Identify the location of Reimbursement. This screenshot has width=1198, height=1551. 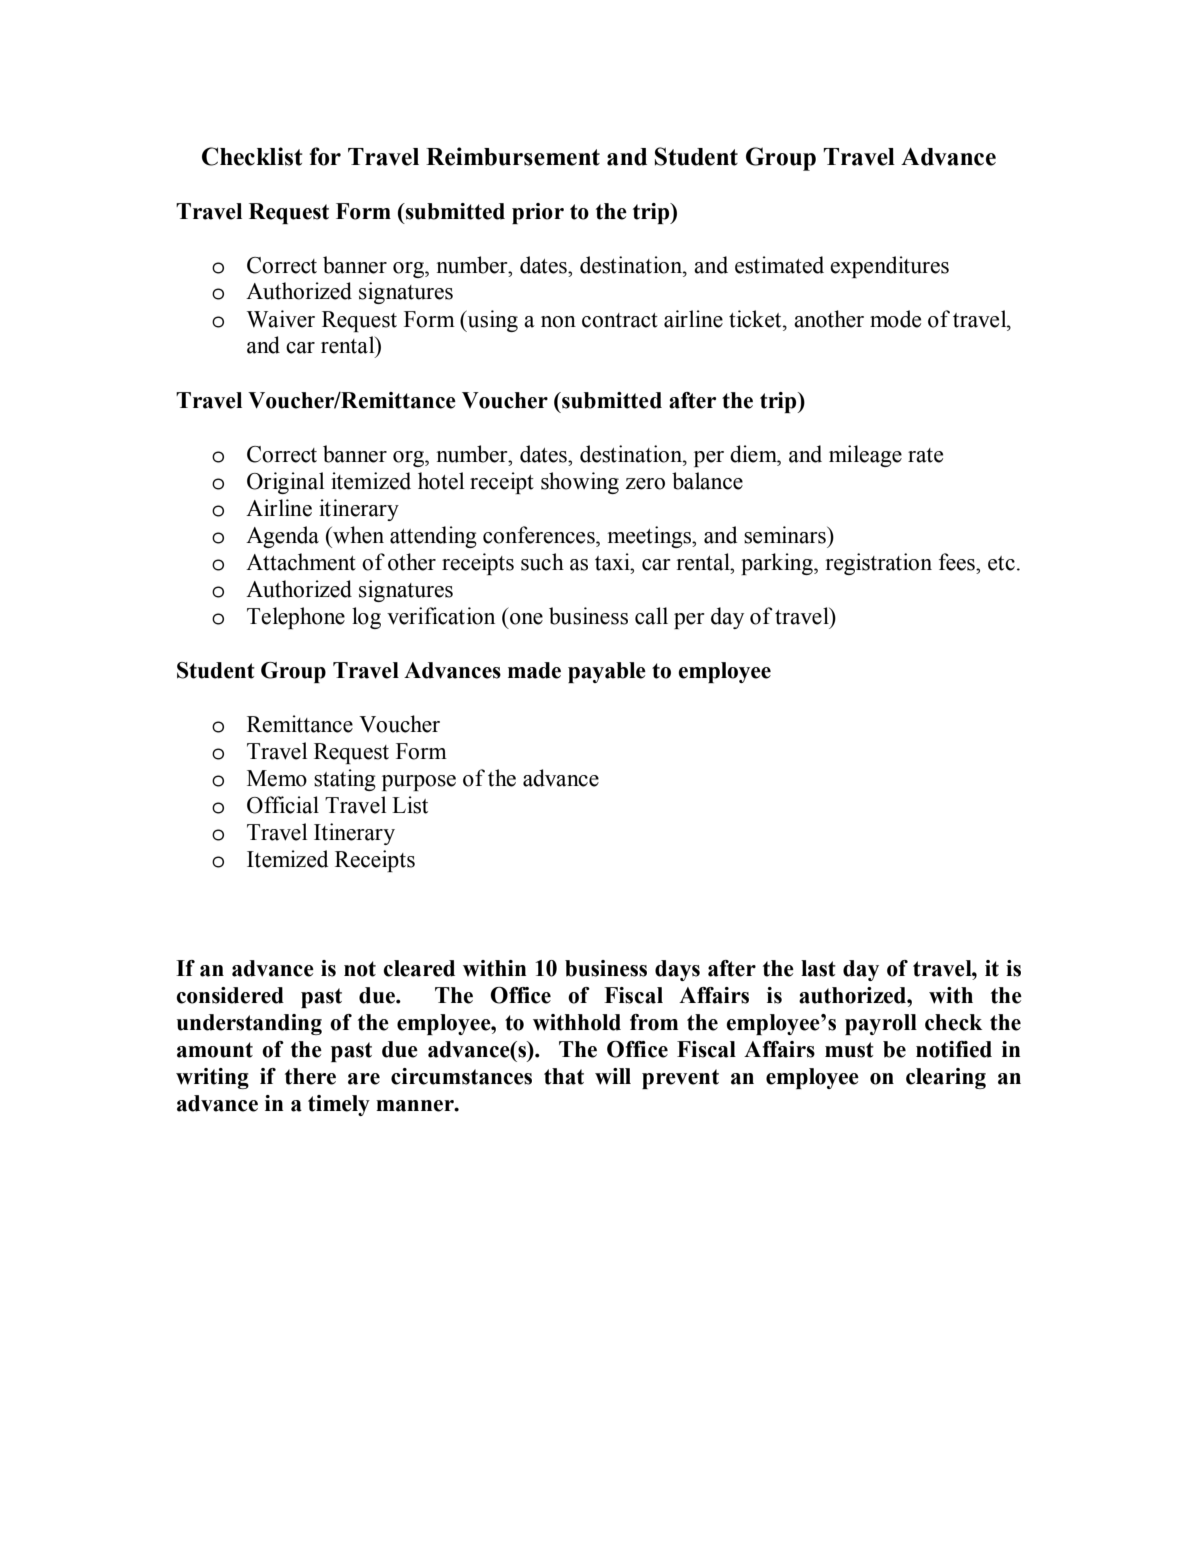
(513, 156).
